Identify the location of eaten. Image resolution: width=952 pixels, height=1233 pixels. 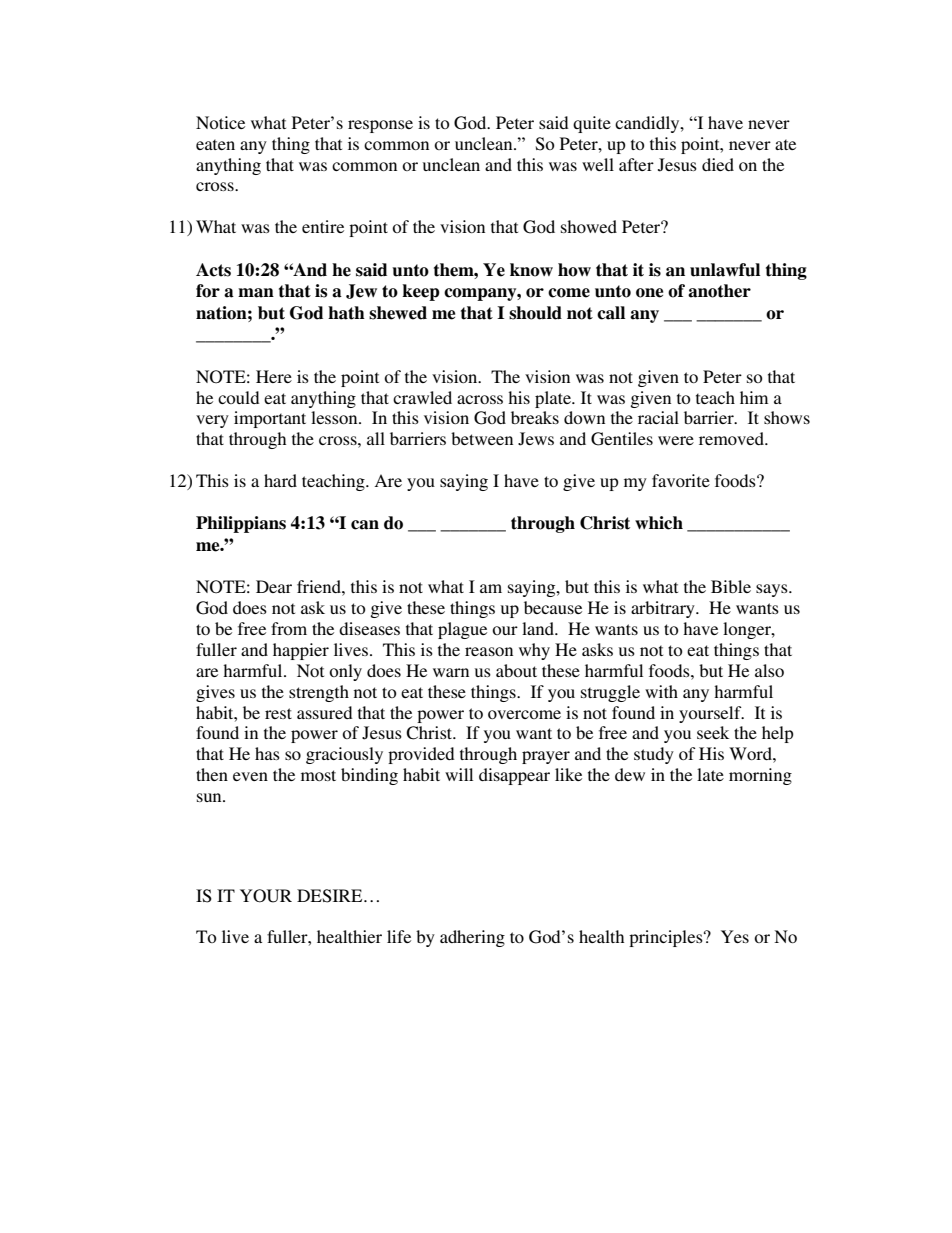
(215, 144).
